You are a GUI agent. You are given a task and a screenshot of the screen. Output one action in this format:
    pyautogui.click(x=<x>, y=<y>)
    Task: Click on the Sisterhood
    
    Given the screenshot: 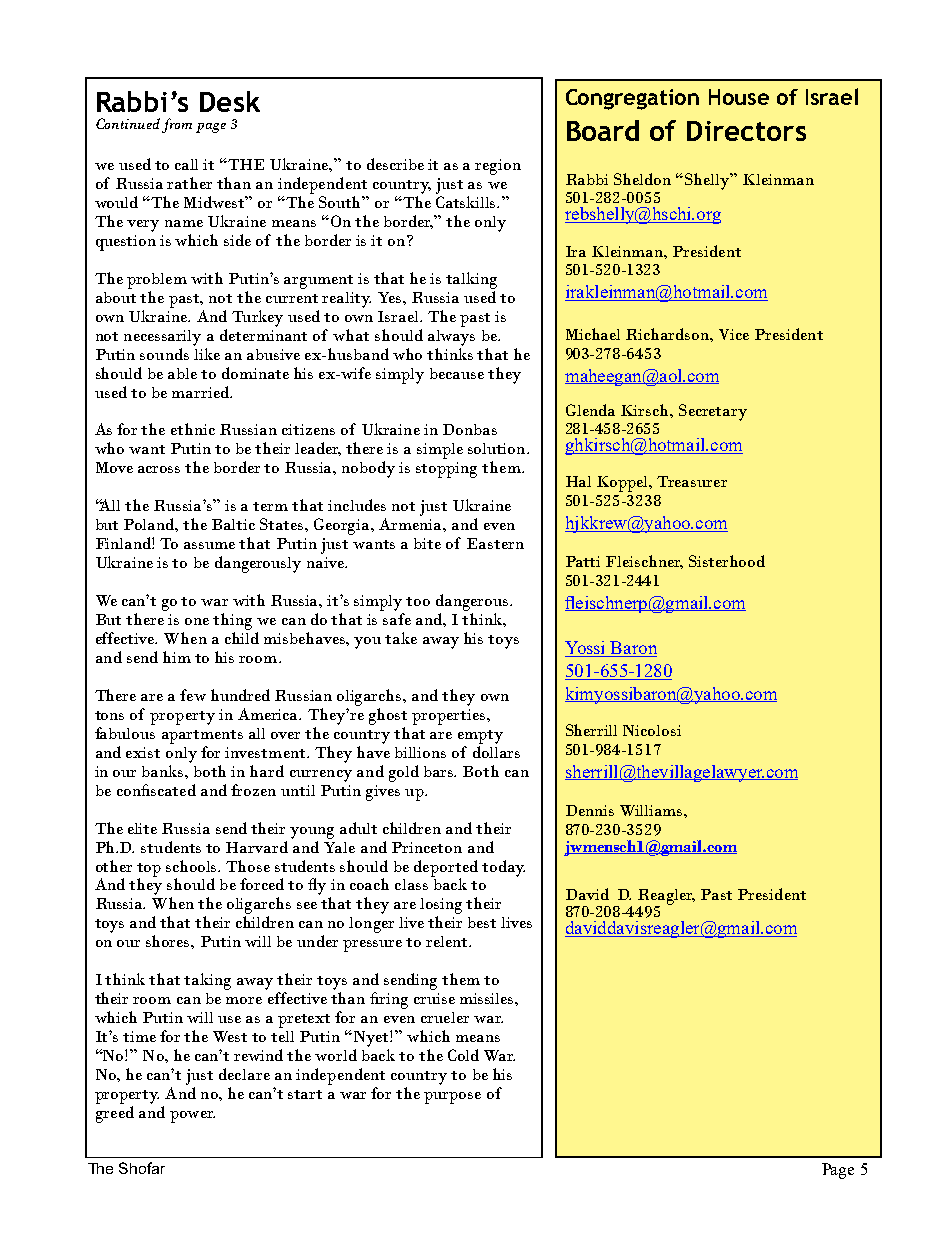 What is the action you would take?
    pyautogui.click(x=727, y=561)
